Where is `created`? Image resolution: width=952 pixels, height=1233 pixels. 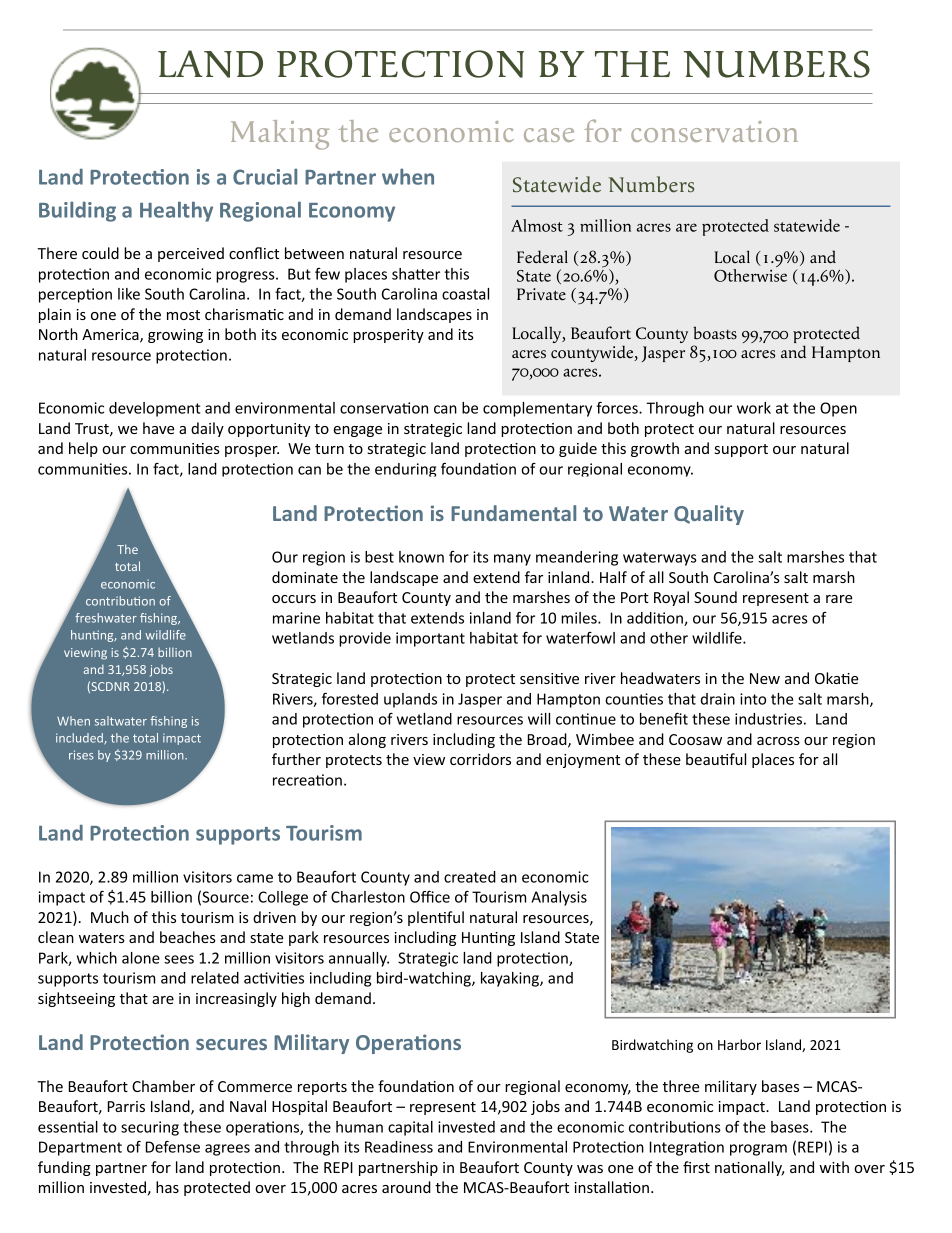
created is located at coordinates (470, 877).
